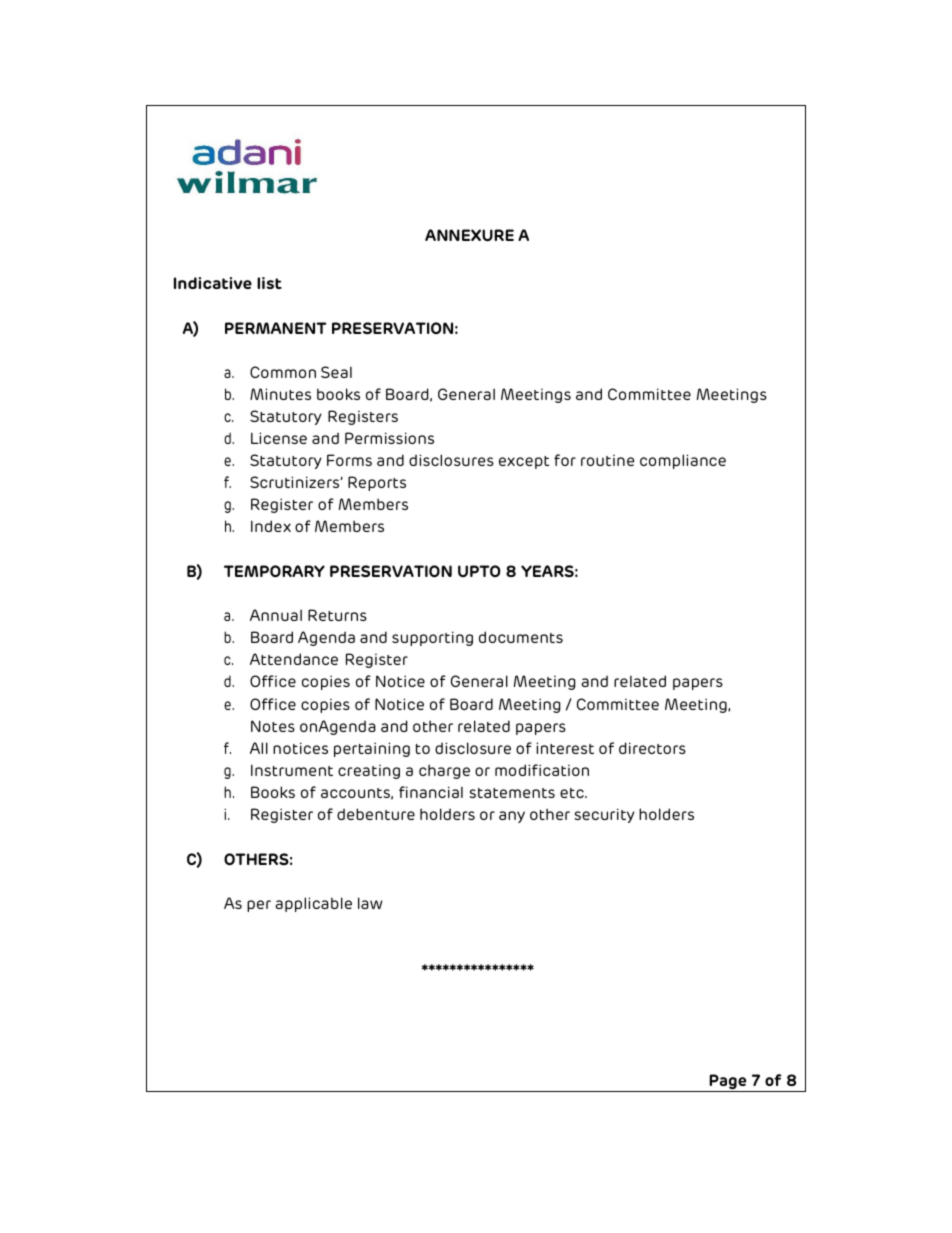 The image size is (952, 1233). What do you see at coordinates (336, 372) in the screenshot?
I see `Seal` at bounding box center [336, 372].
